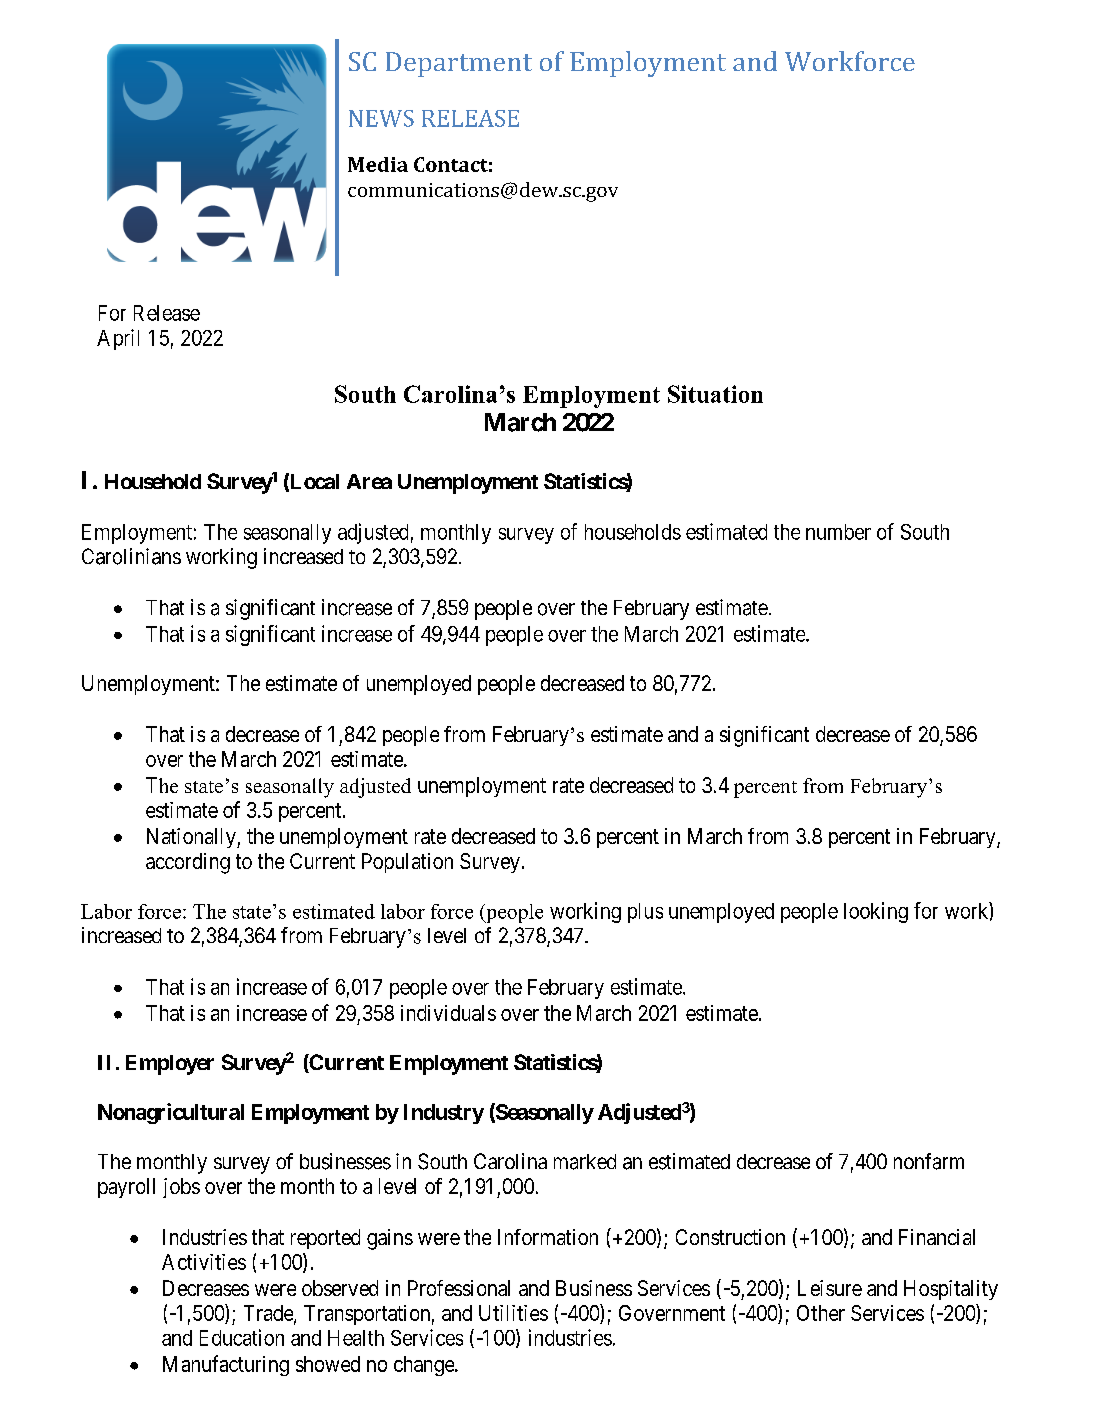 The height and width of the screenshot is (1421, 1098). I want to click on Situation, so click(715, 394).
